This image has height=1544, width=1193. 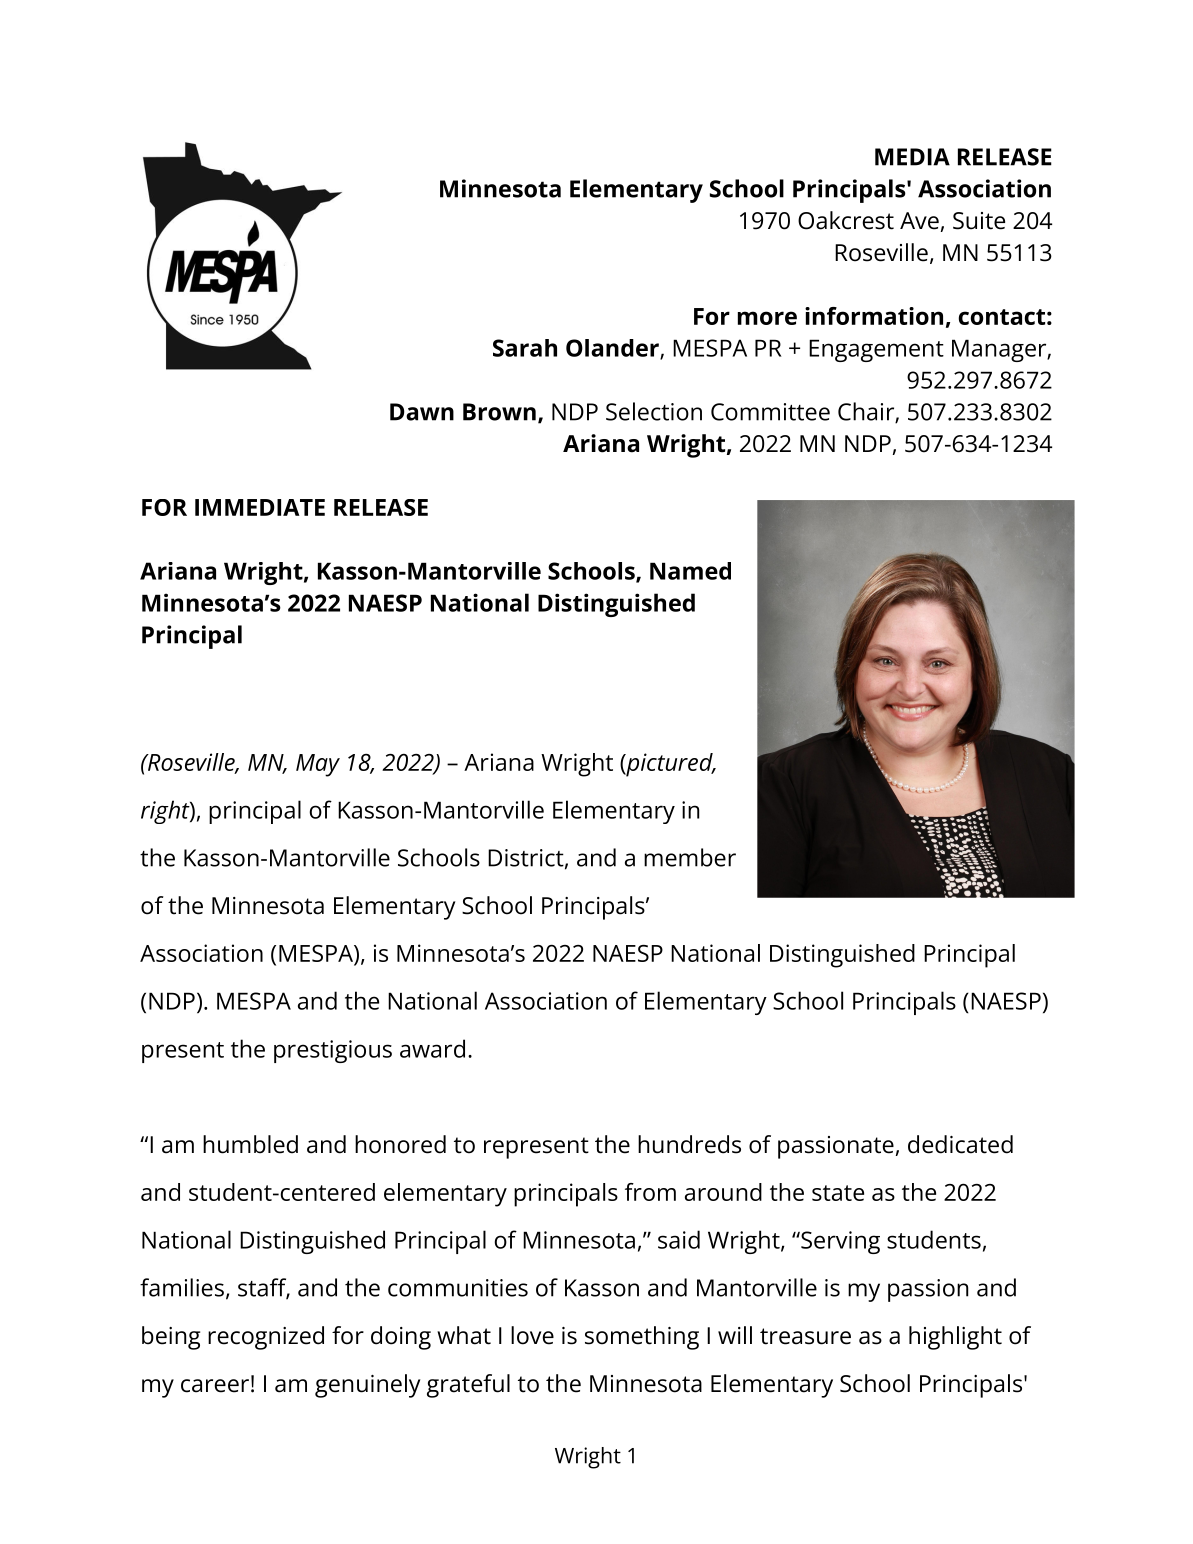 What do you see at coordinates (919, 221) in the image?
I see `Ave` at bounding box center [919, 221].
